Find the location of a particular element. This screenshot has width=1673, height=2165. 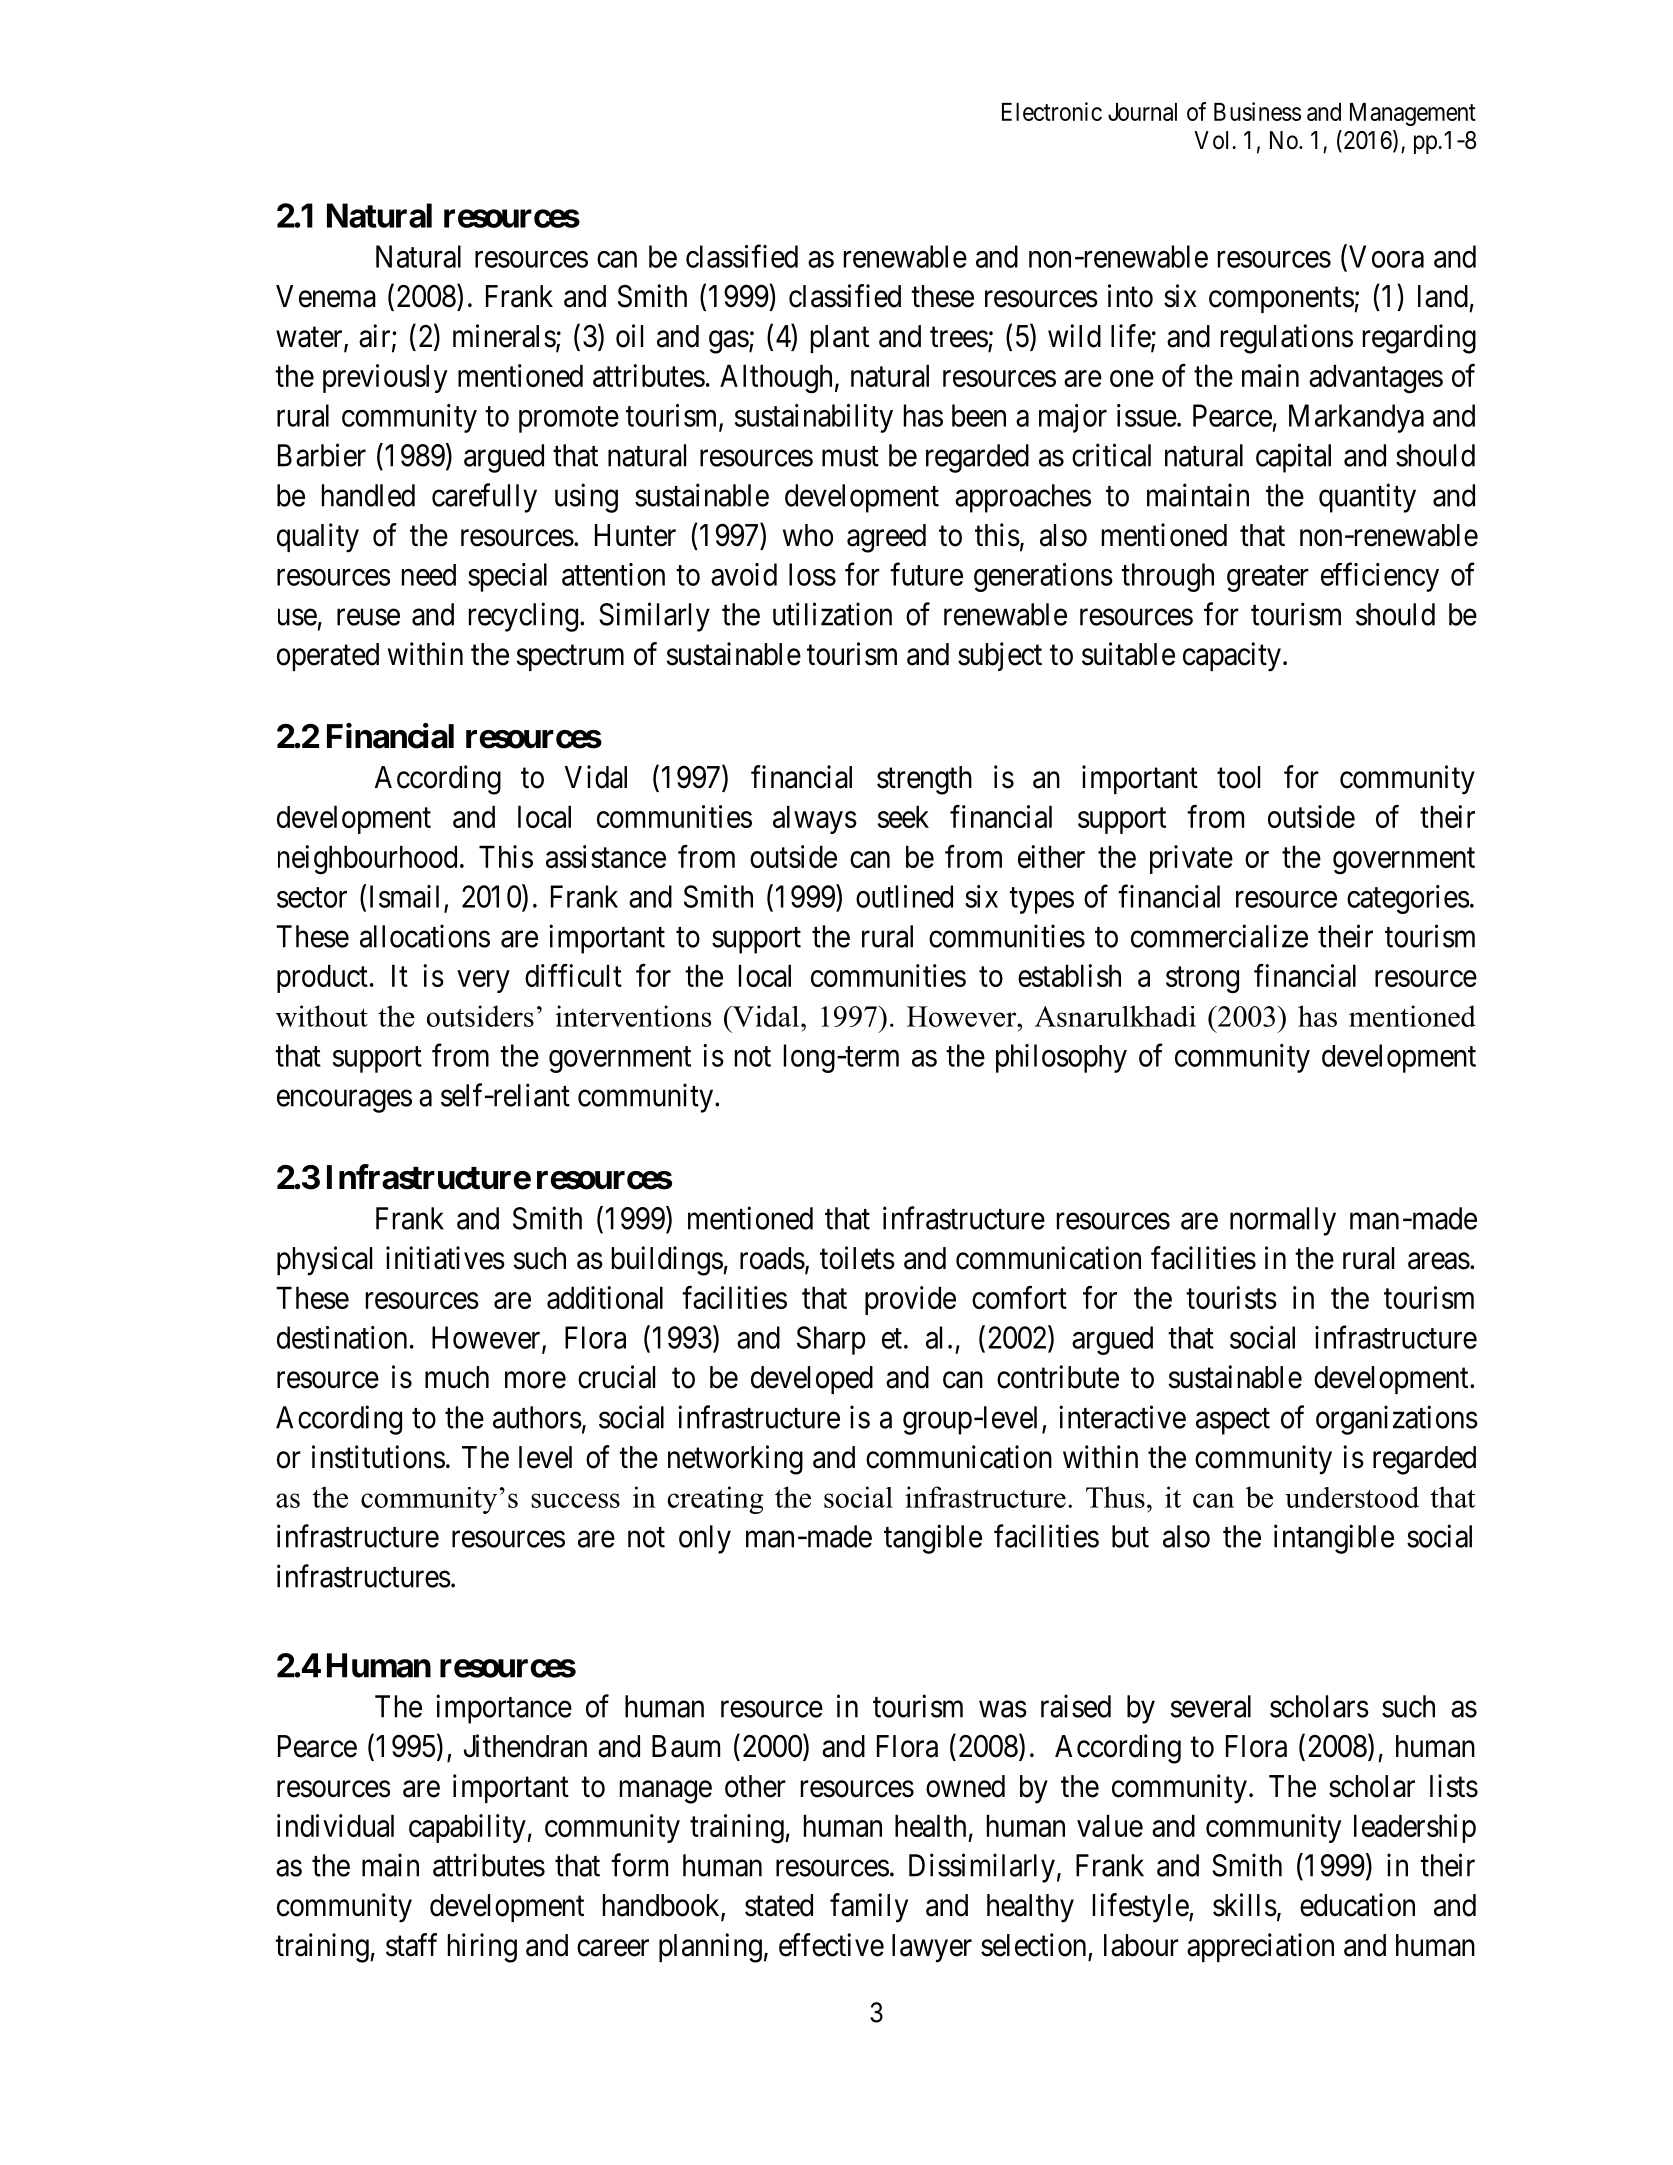

initiatives is located at coordinates (445, 1258).
